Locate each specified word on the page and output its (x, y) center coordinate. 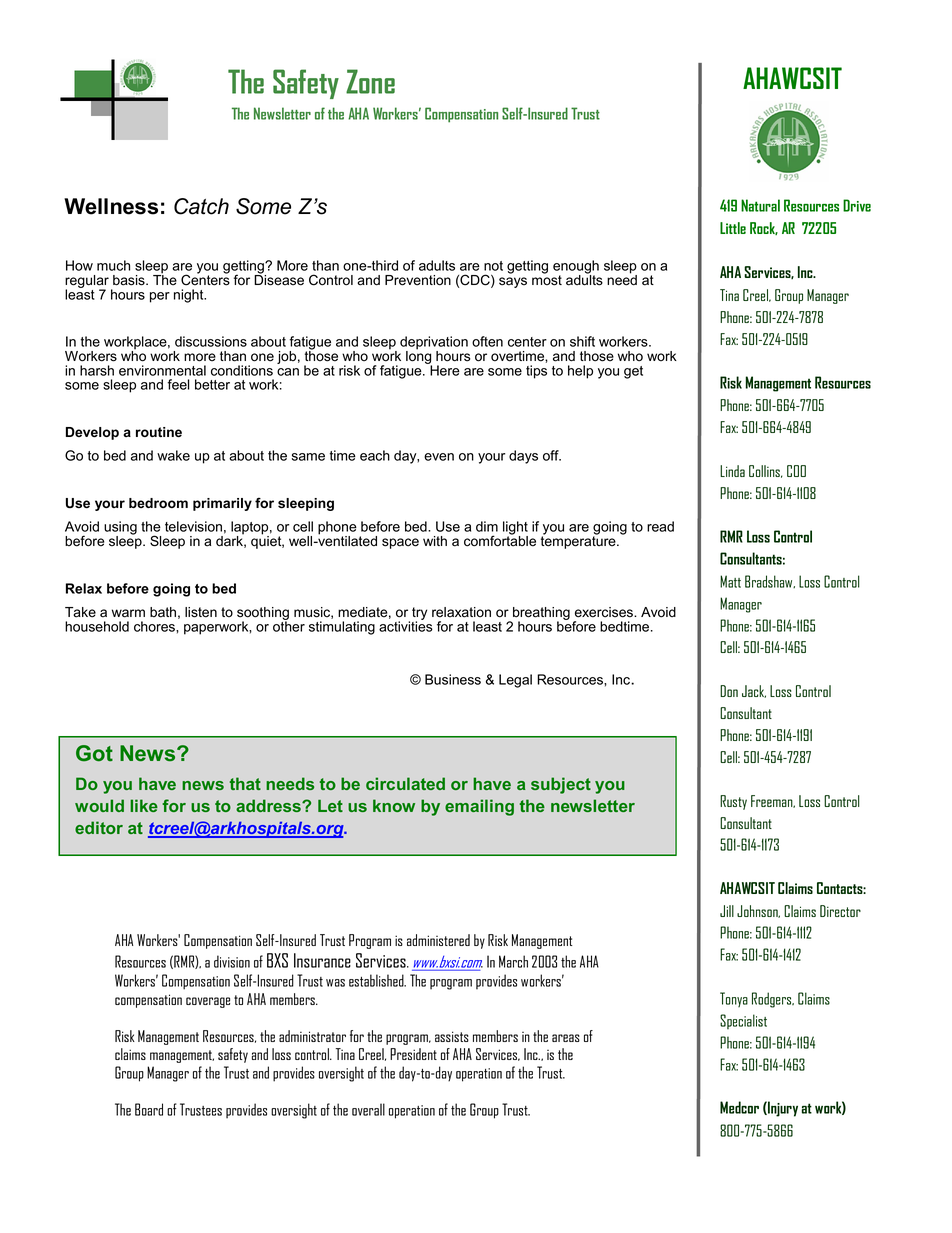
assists (452, 1036)
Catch (201, 206)
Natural (760, 205)
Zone (370, 81)
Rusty (733, 802)
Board (149, 1109)
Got (94, 753)
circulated (405, 783)
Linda (732, 471)
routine (159, 432)
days (523, 457)
